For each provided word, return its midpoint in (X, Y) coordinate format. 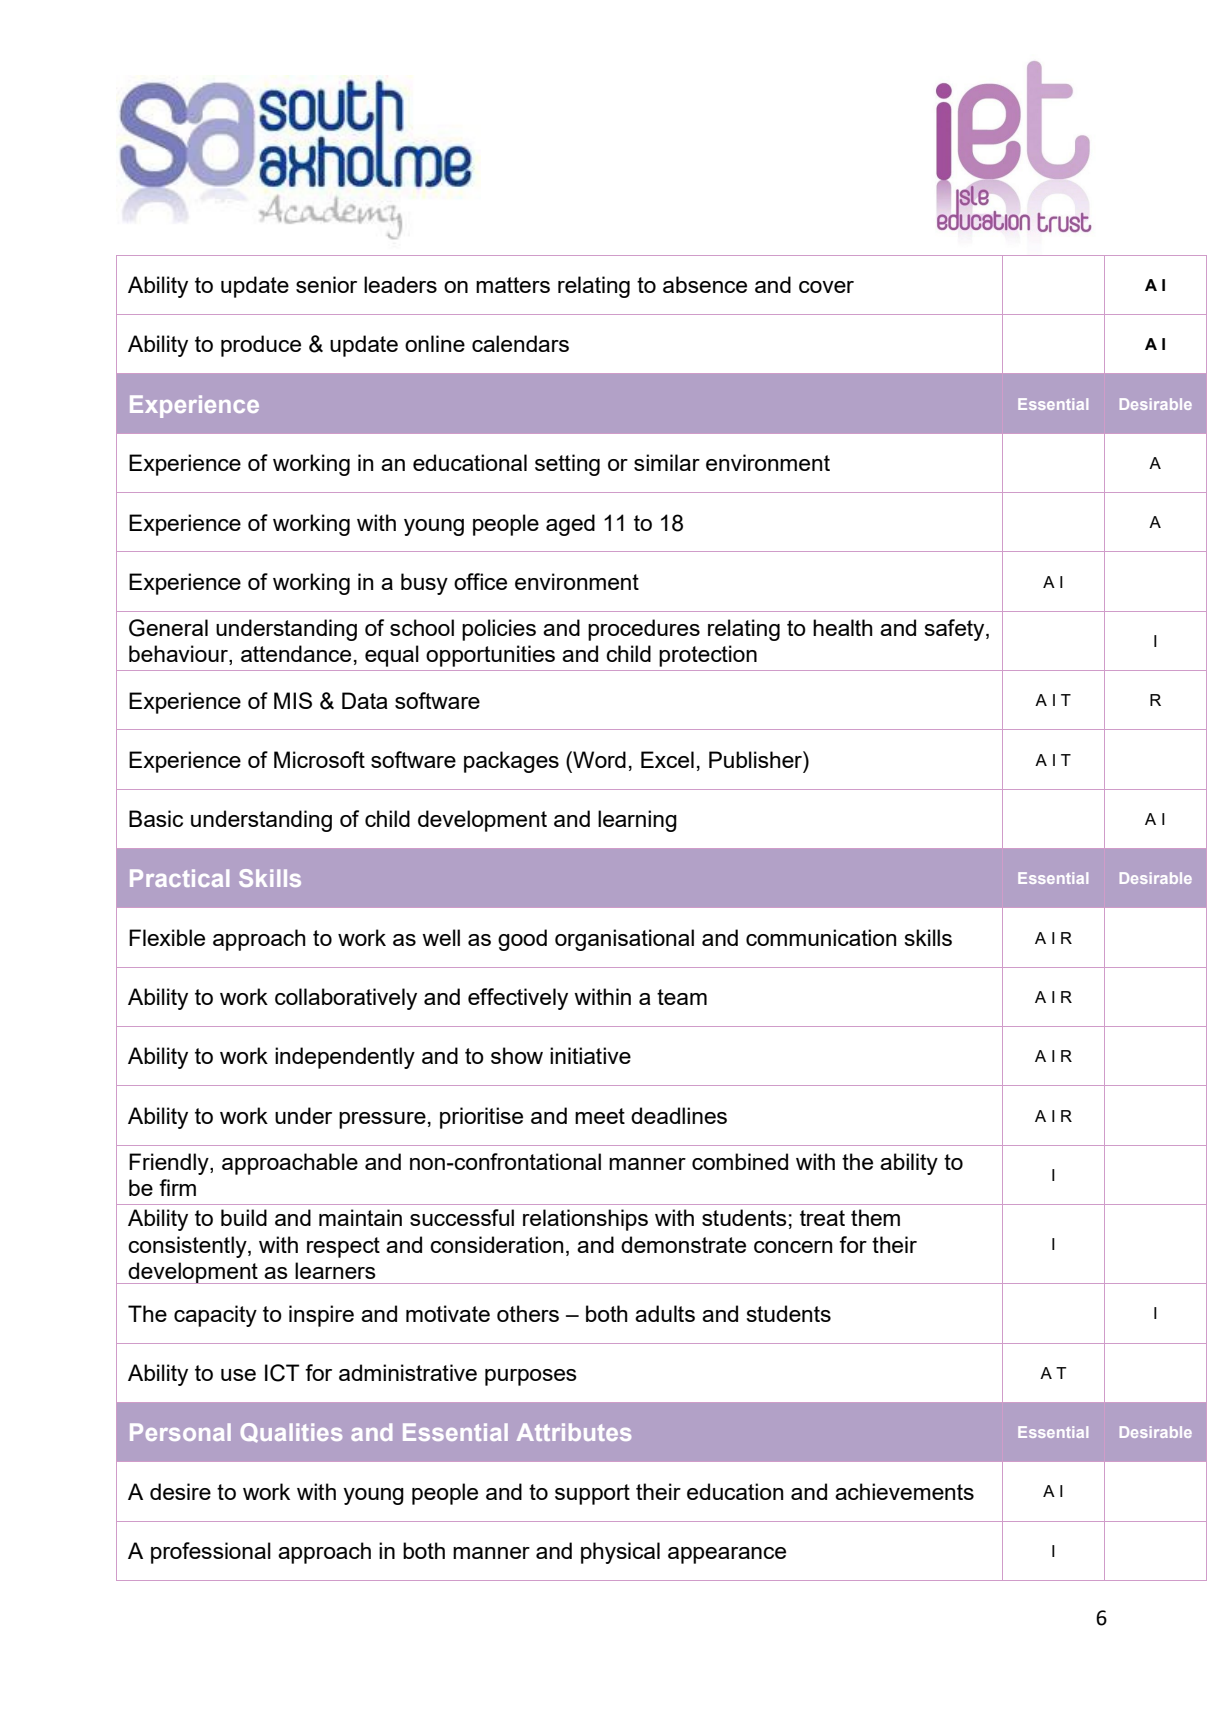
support (592, 1494)
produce (261, 346)
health (843, 627)
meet (600, 1116)
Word (598, 759)
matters (513, 285)
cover (826, 287)
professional (211, 1553)
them (875, 1217)
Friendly (170, 1164)
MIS (293, 700)
